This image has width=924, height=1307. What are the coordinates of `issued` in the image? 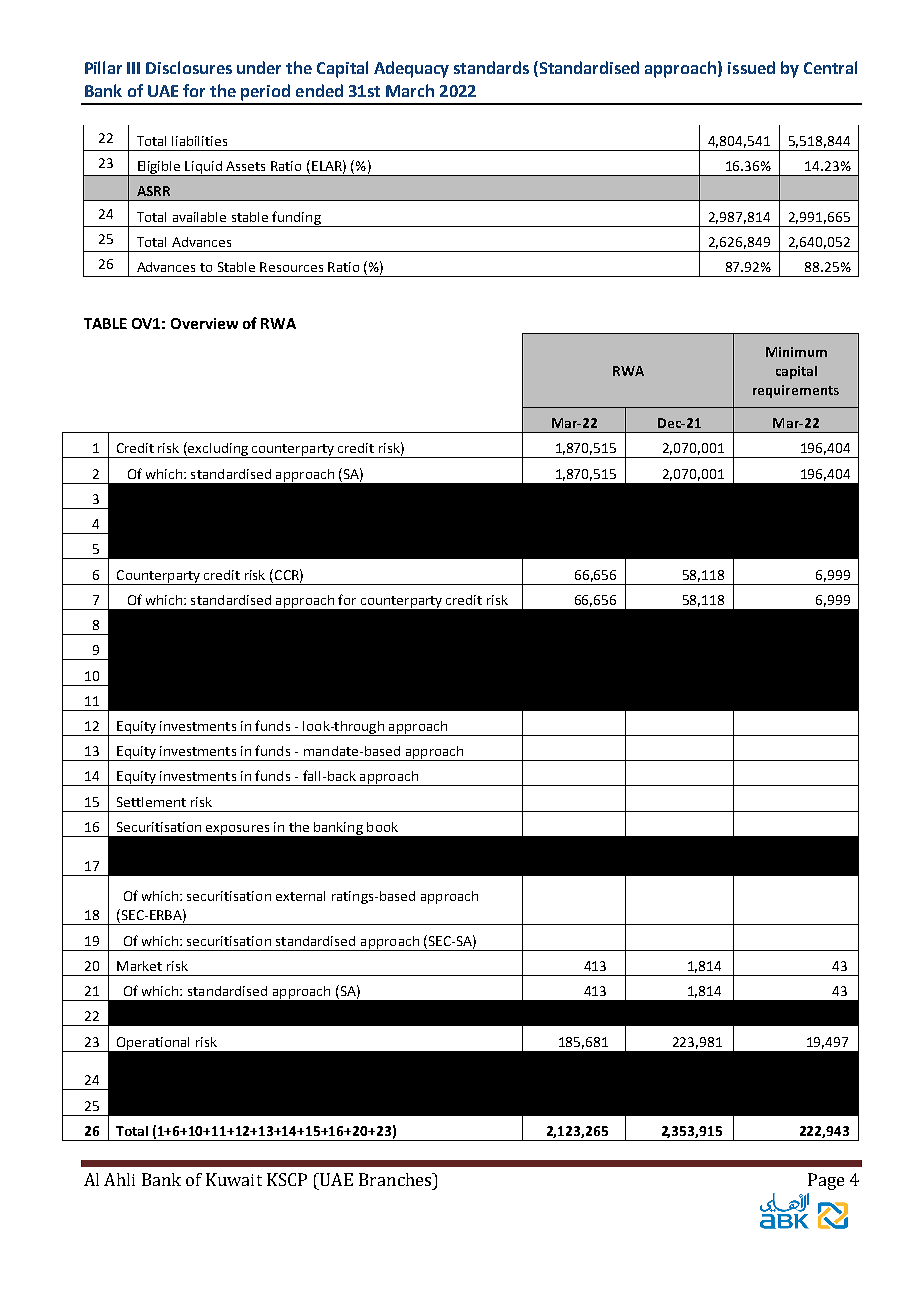 It's located at (751, 67).
